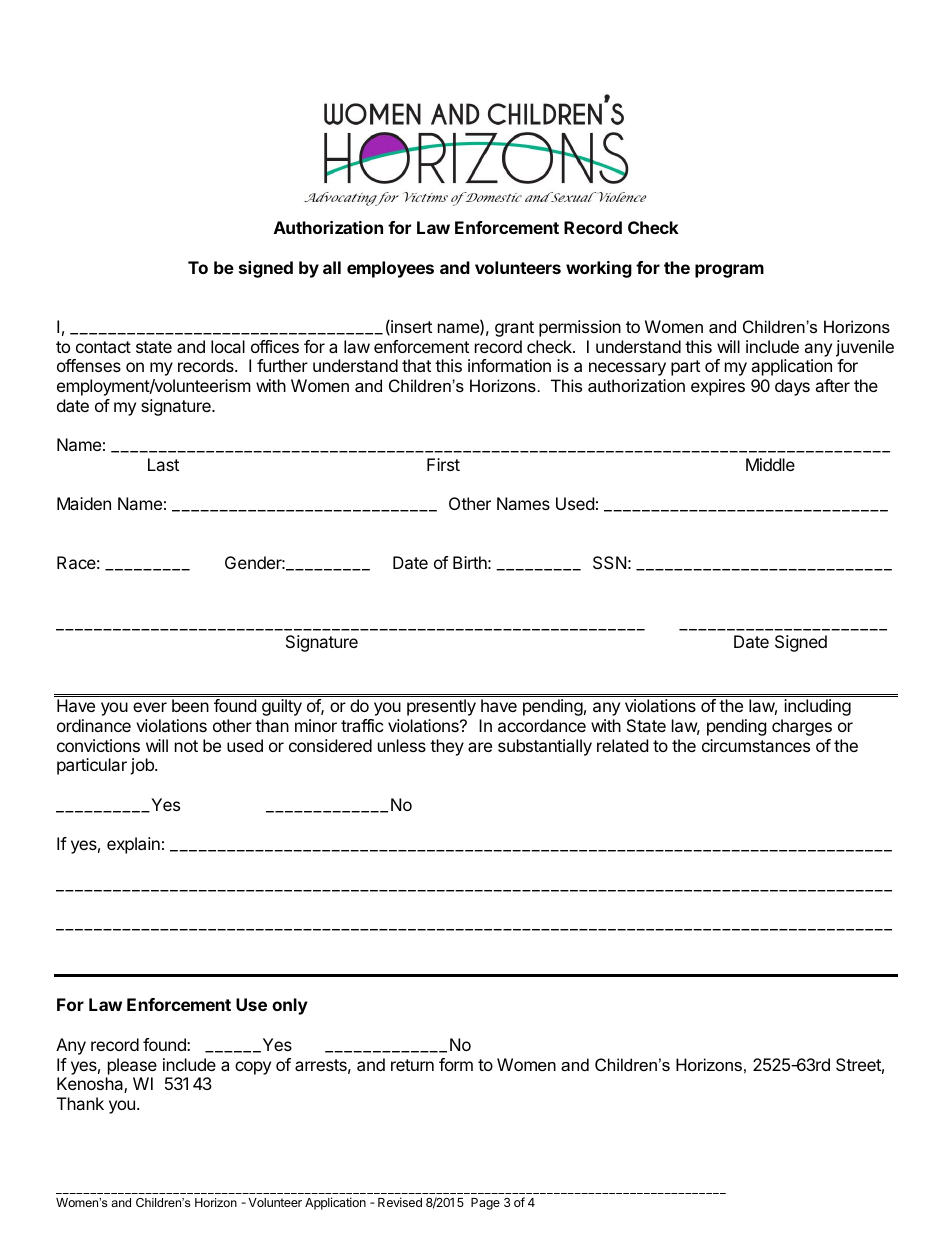 This screenshot has width=952, height=1233. I want to click on local, so click(228, 346).
